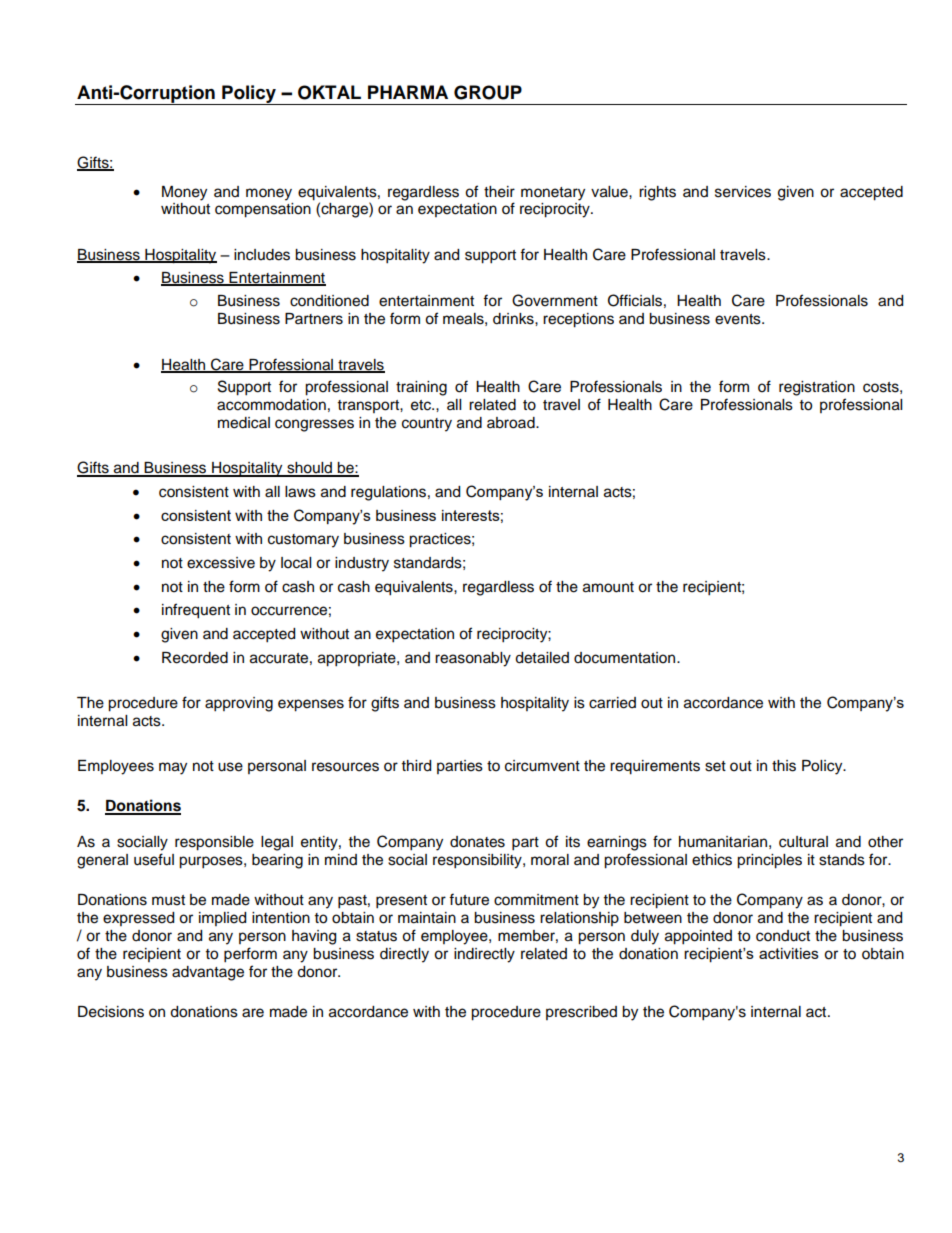  What do you see at coordinates (514, 319) in the screenshot?
I see `drinks` at bounding box center [514, 319].
